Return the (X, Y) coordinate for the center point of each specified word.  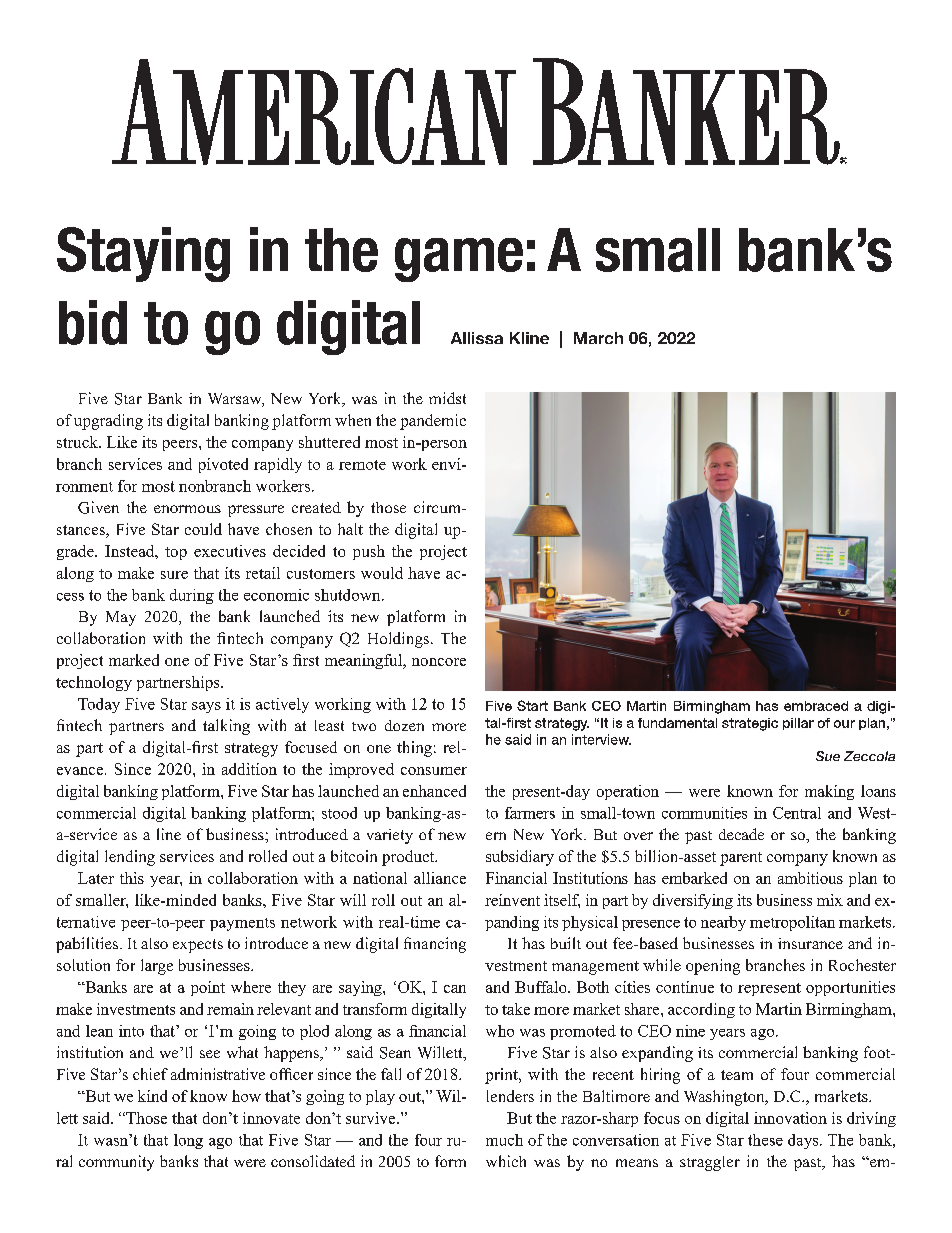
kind (152, 1096)
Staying (143, 254)
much (504, 1140)
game (459, 260)
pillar (798, 724)
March (598, 338)
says (206, 707)
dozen (404, 725)
